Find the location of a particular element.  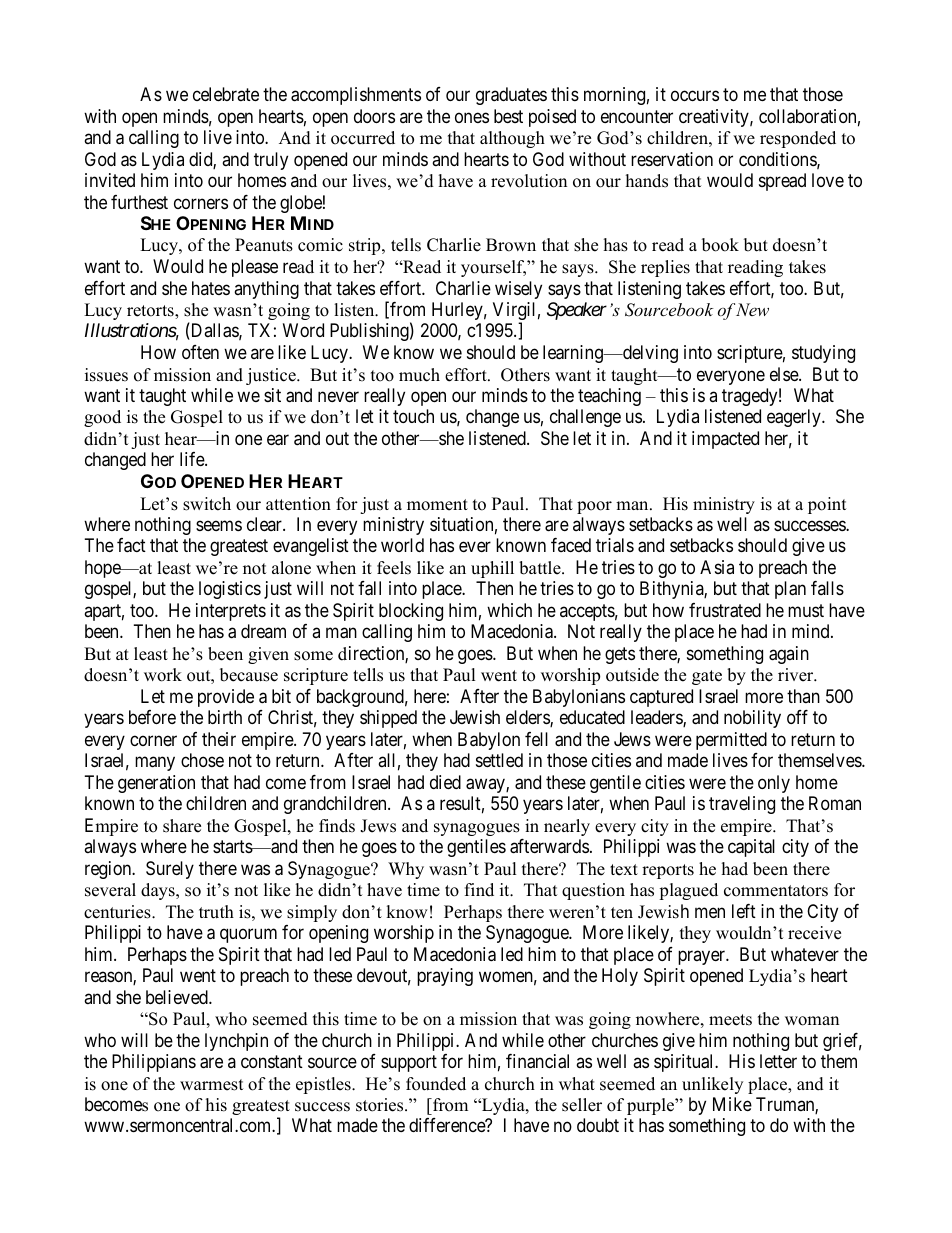

ones is located at coordinates (472, 117).
